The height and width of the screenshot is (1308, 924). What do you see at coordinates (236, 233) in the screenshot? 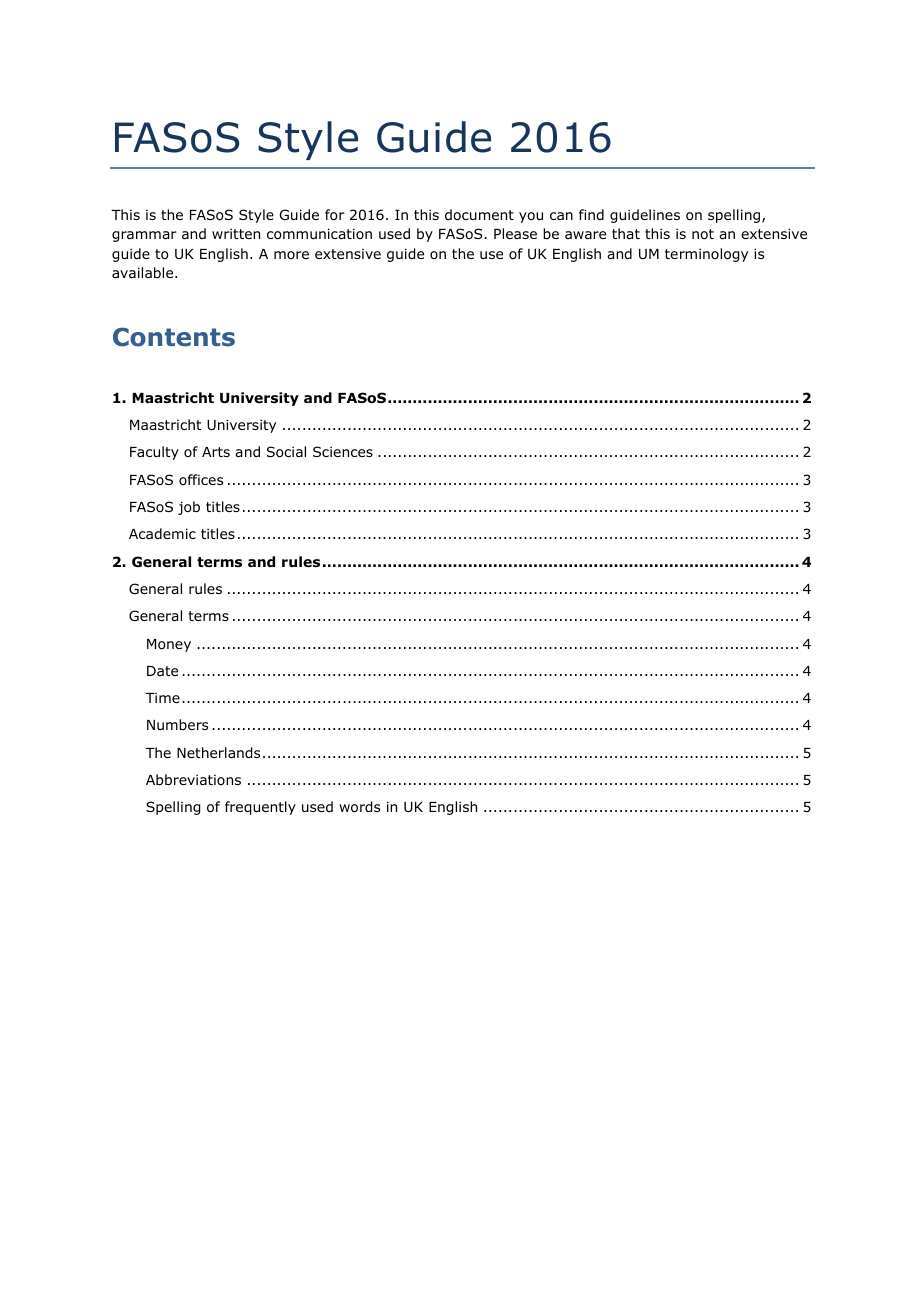
I see `written` at bounding box center [236, 233].
